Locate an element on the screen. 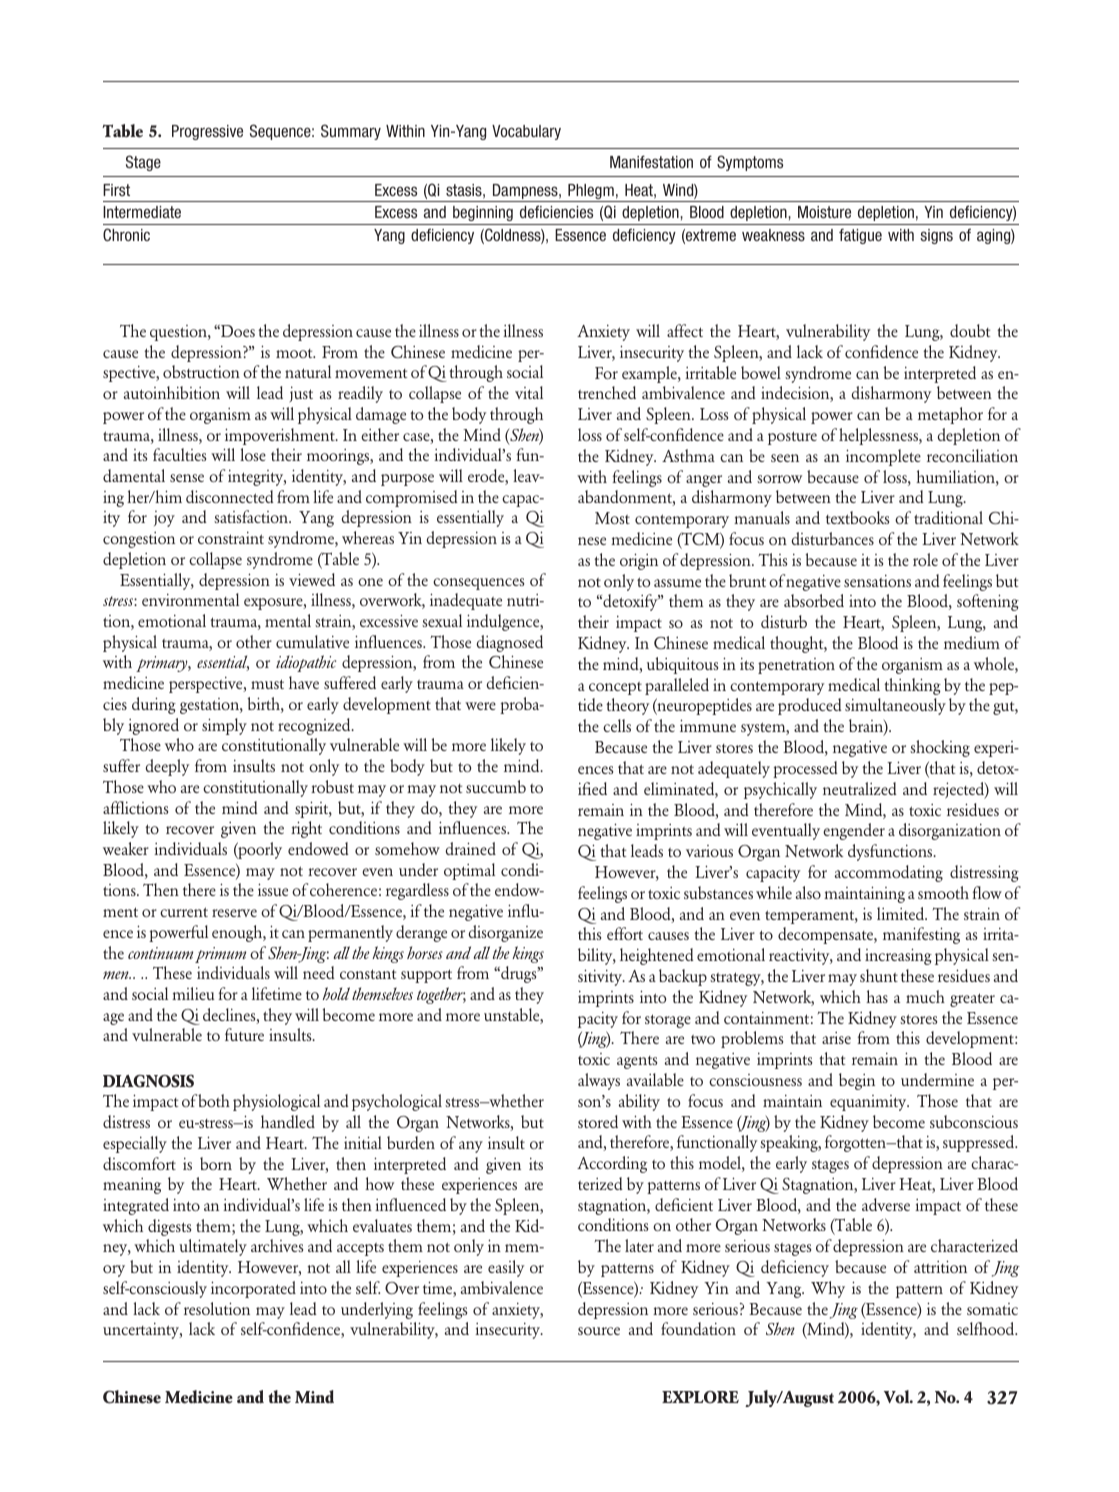 The image size is (1119, 1492). role is located at coordinates (925, 559).
